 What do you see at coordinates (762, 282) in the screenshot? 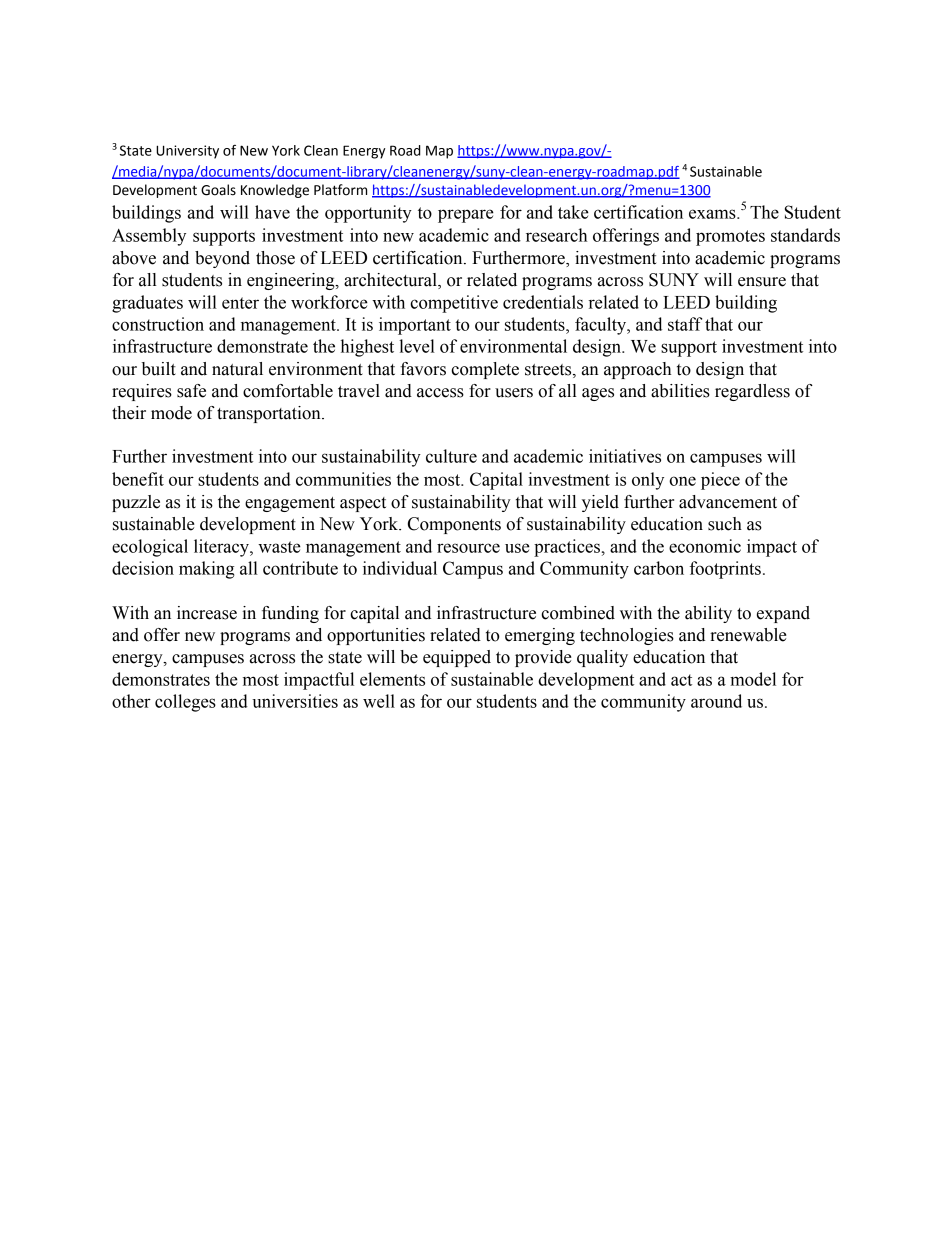
I see `ensure` at bounding box center [762, 282].
